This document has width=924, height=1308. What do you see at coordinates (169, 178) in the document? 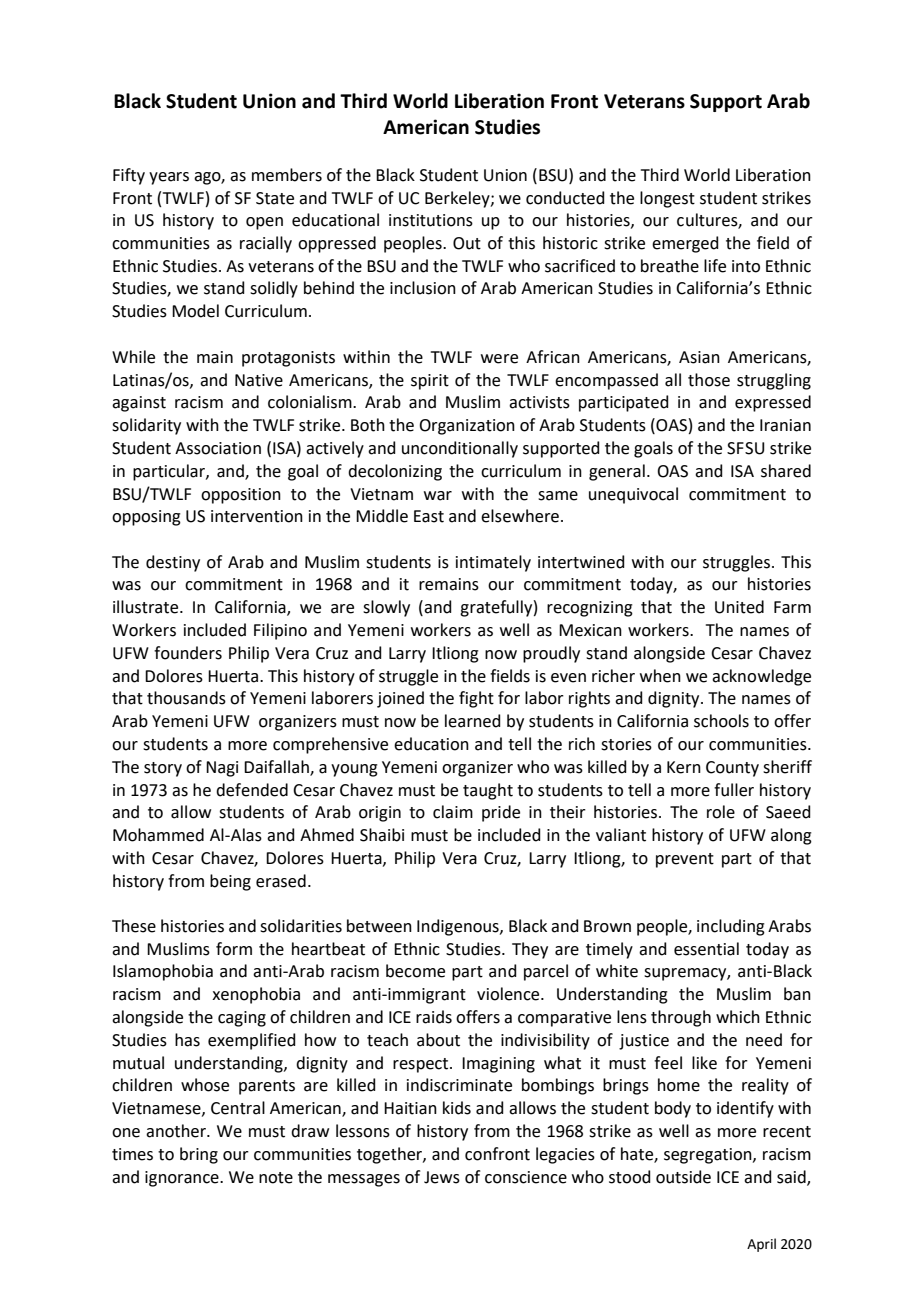
I see `years` at bounding box center [169, 178].
